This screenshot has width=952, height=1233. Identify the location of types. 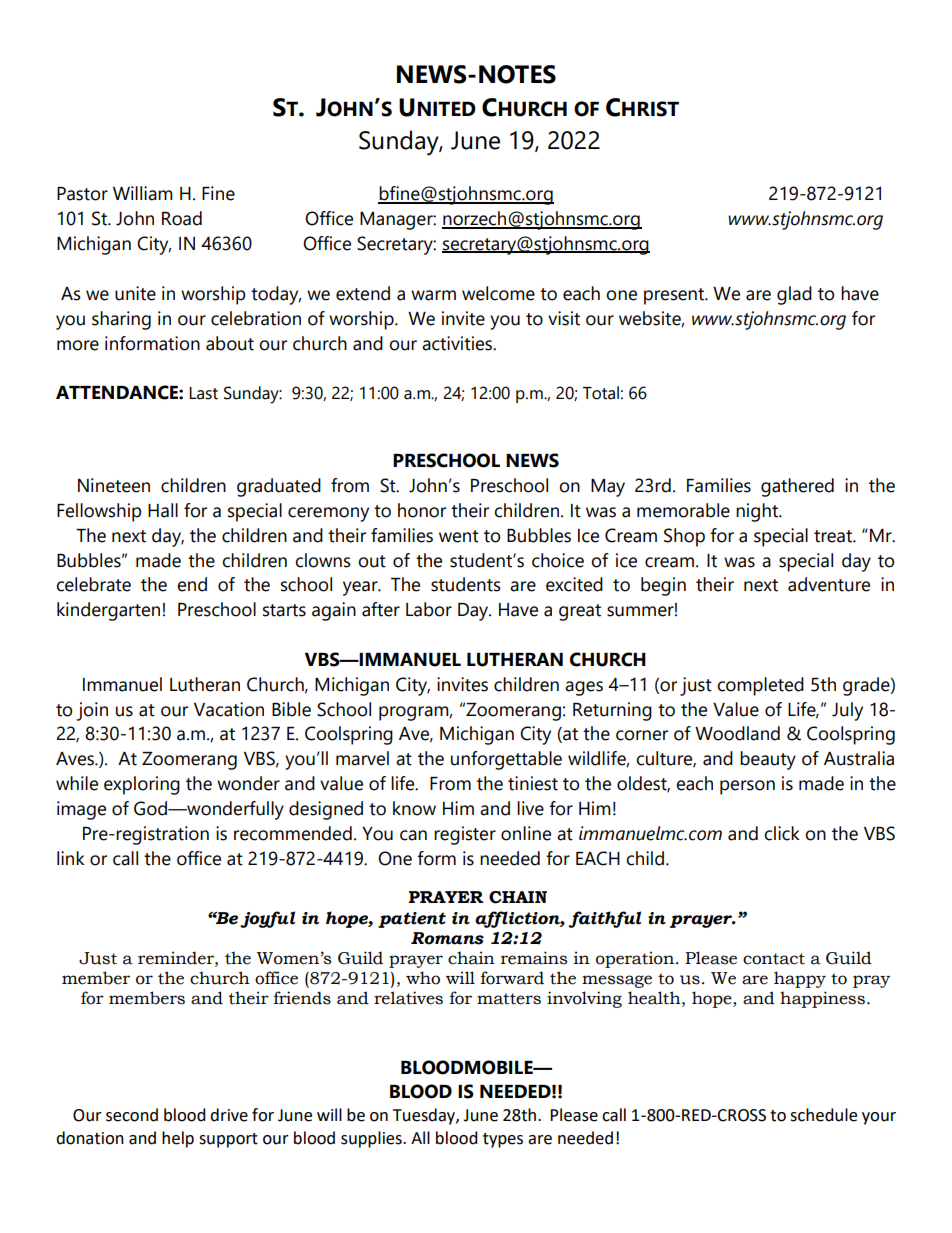
(503, 1140).
